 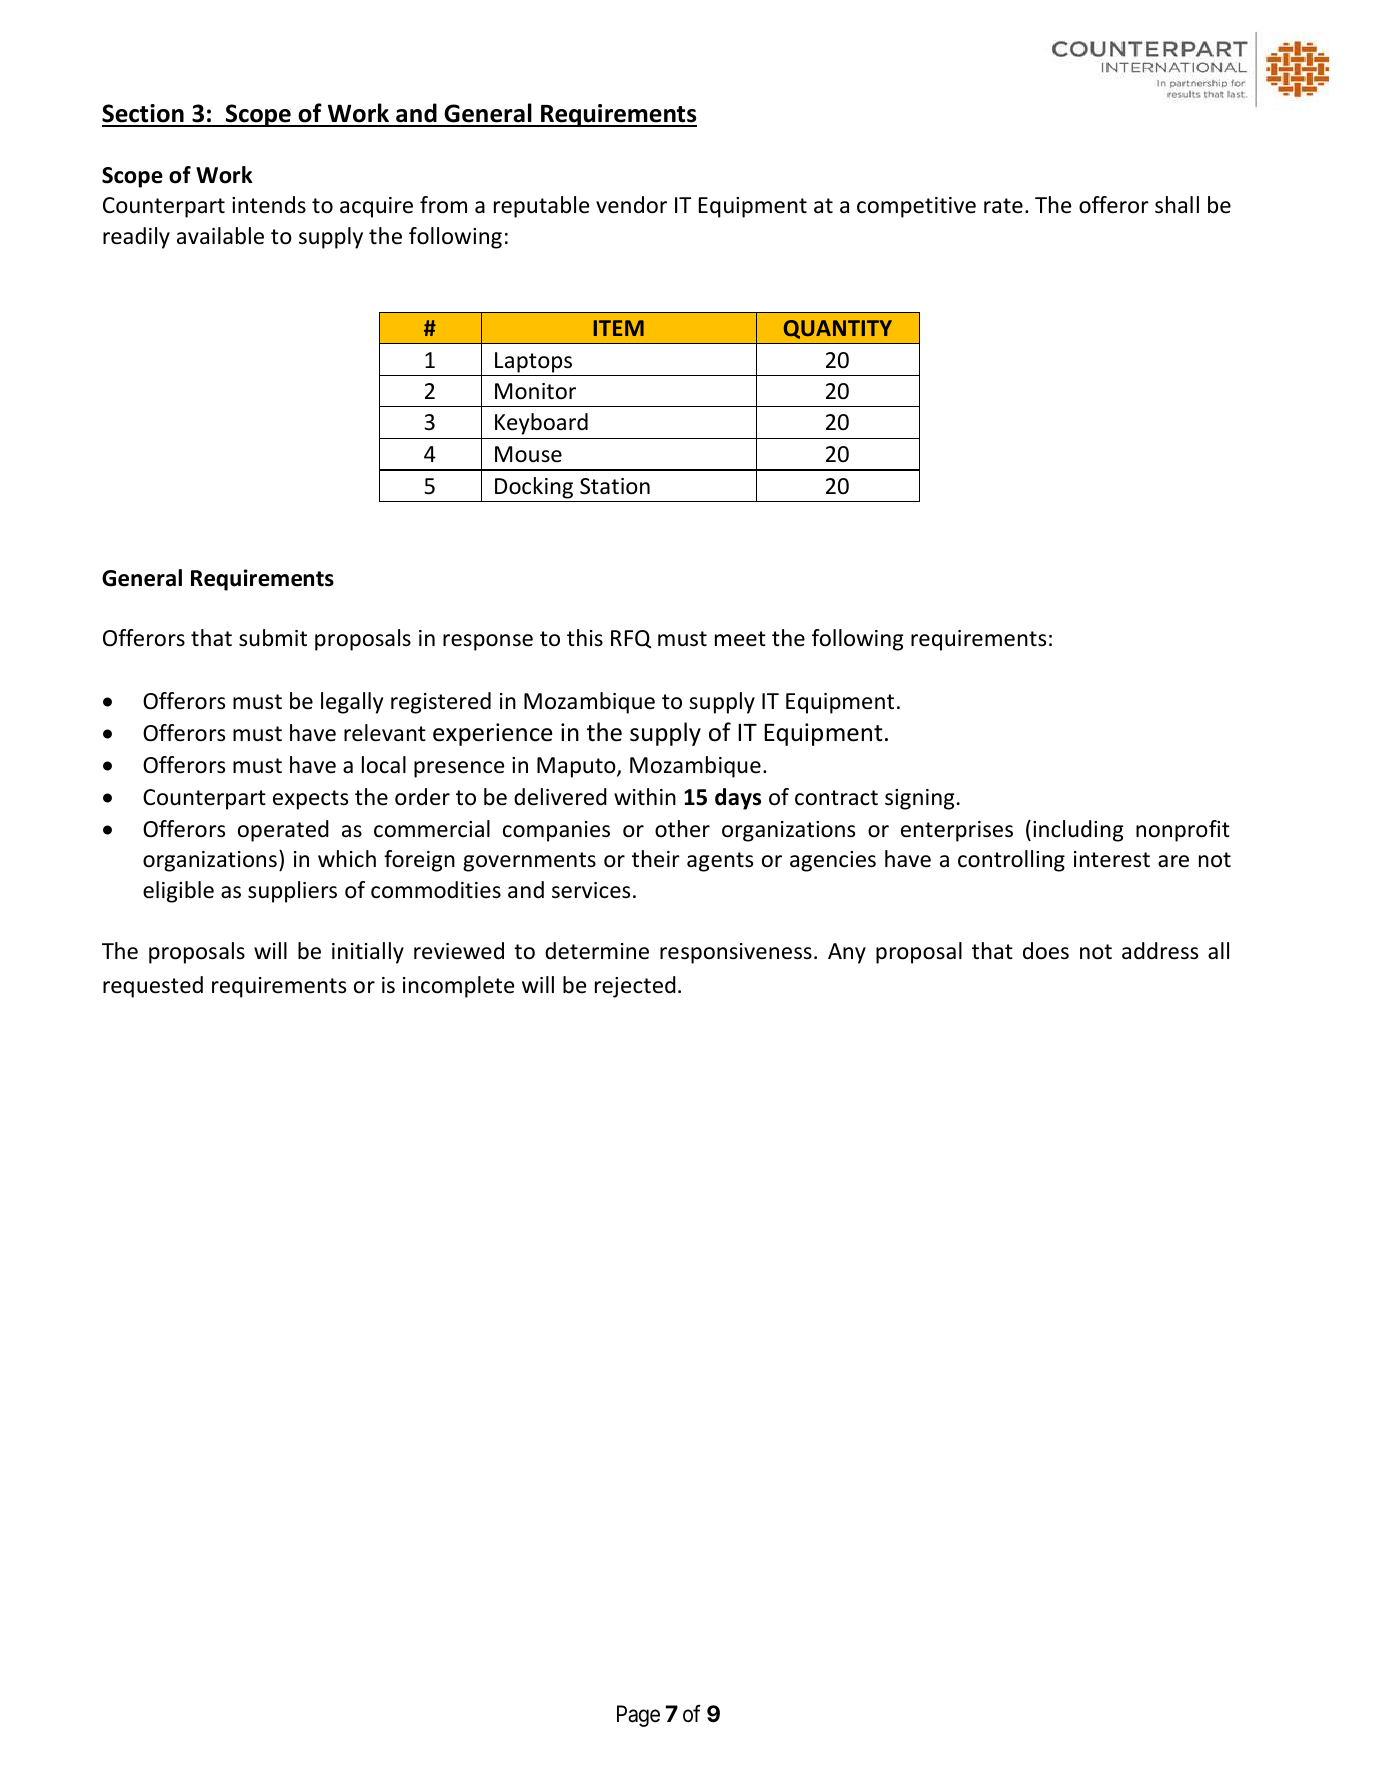 I want to click on requested, so click(x=153, y=987).
